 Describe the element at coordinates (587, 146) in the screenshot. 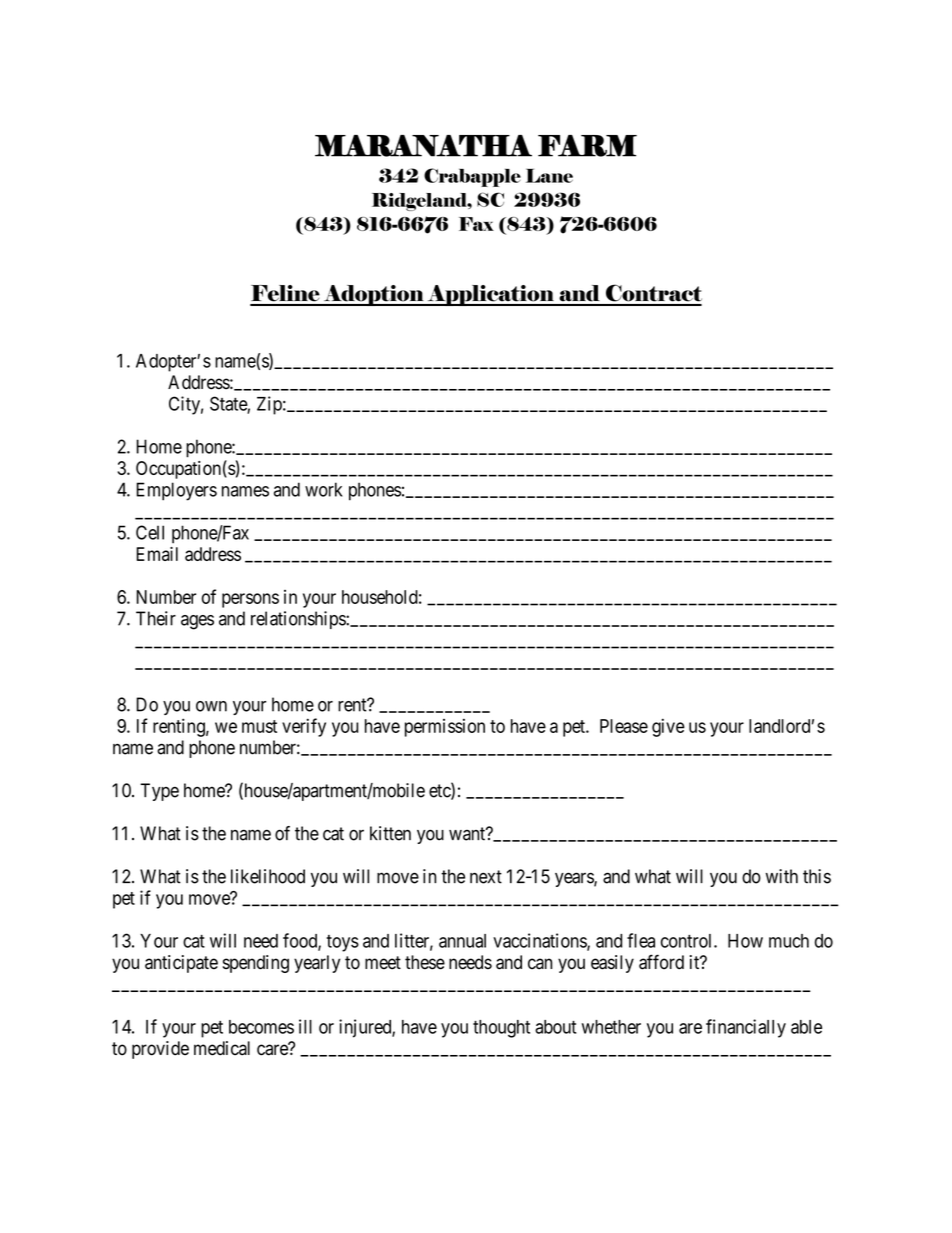

I see `FARM` at that location.
